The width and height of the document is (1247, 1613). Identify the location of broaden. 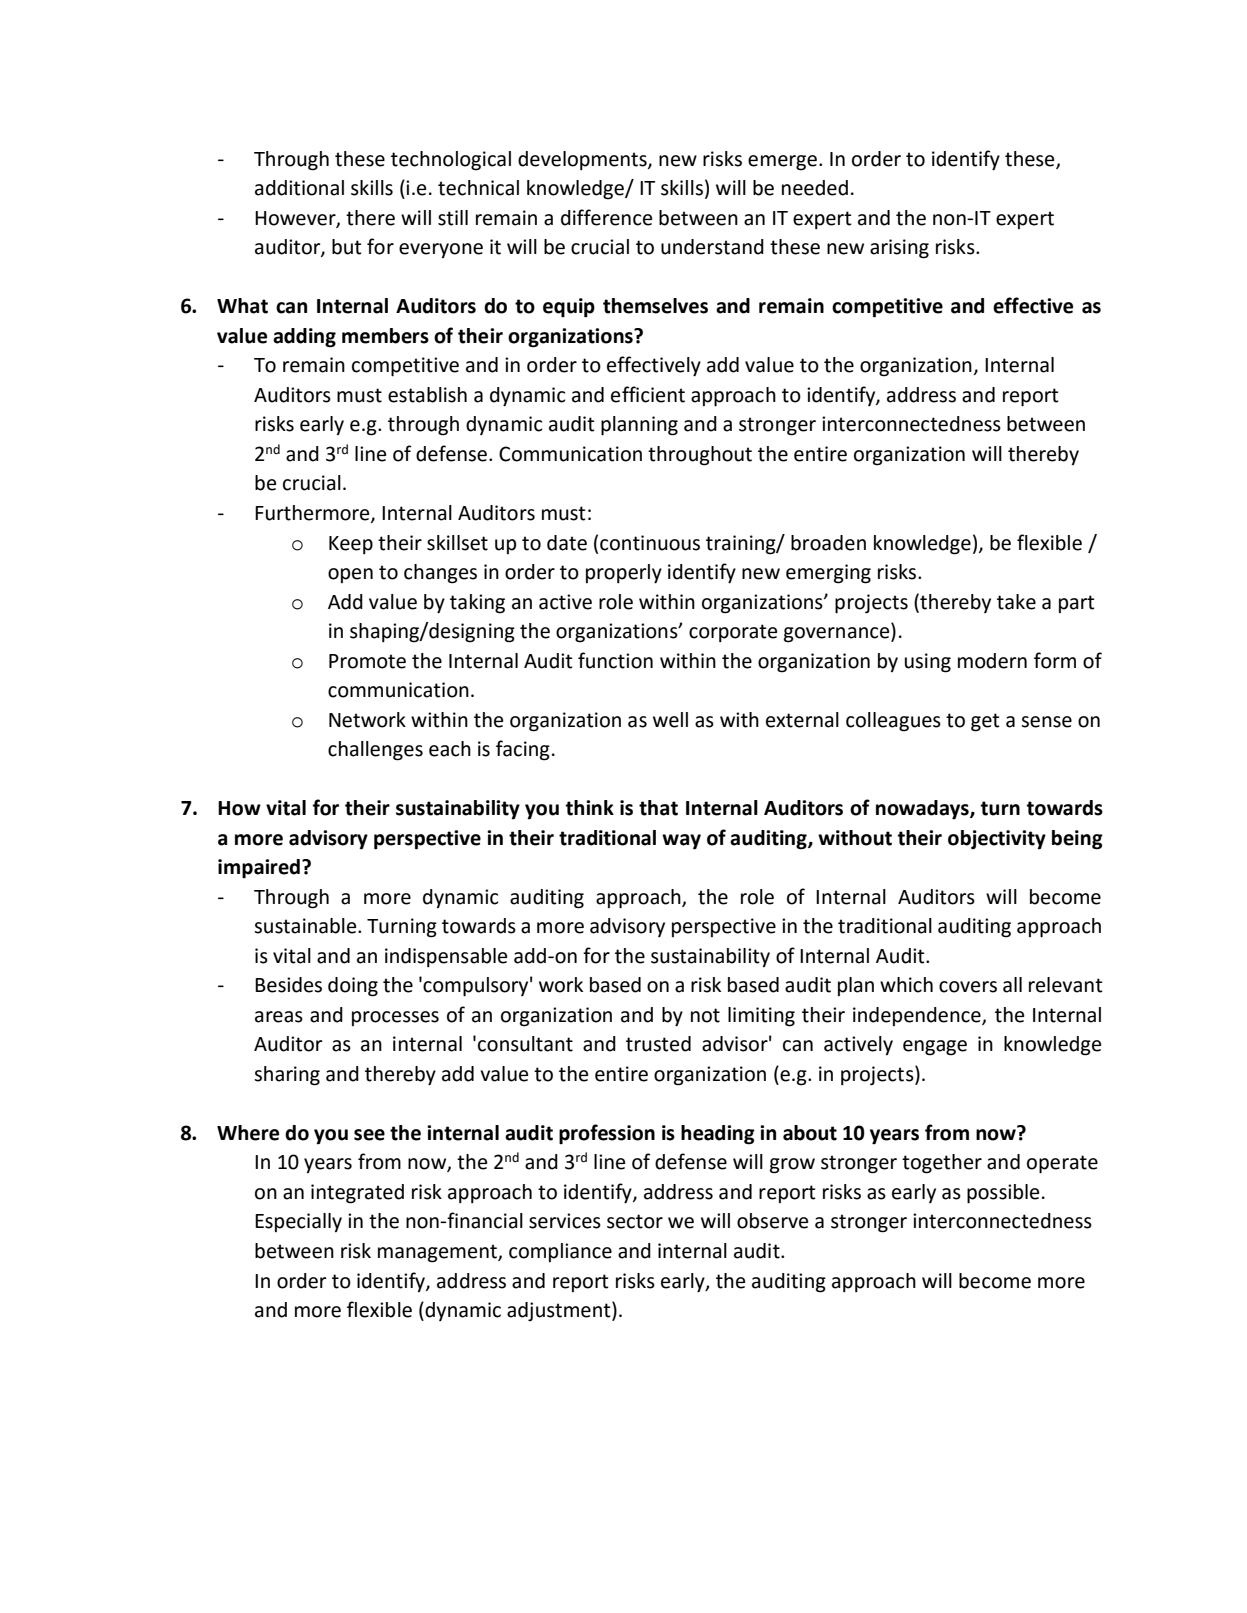
(828, 543).
